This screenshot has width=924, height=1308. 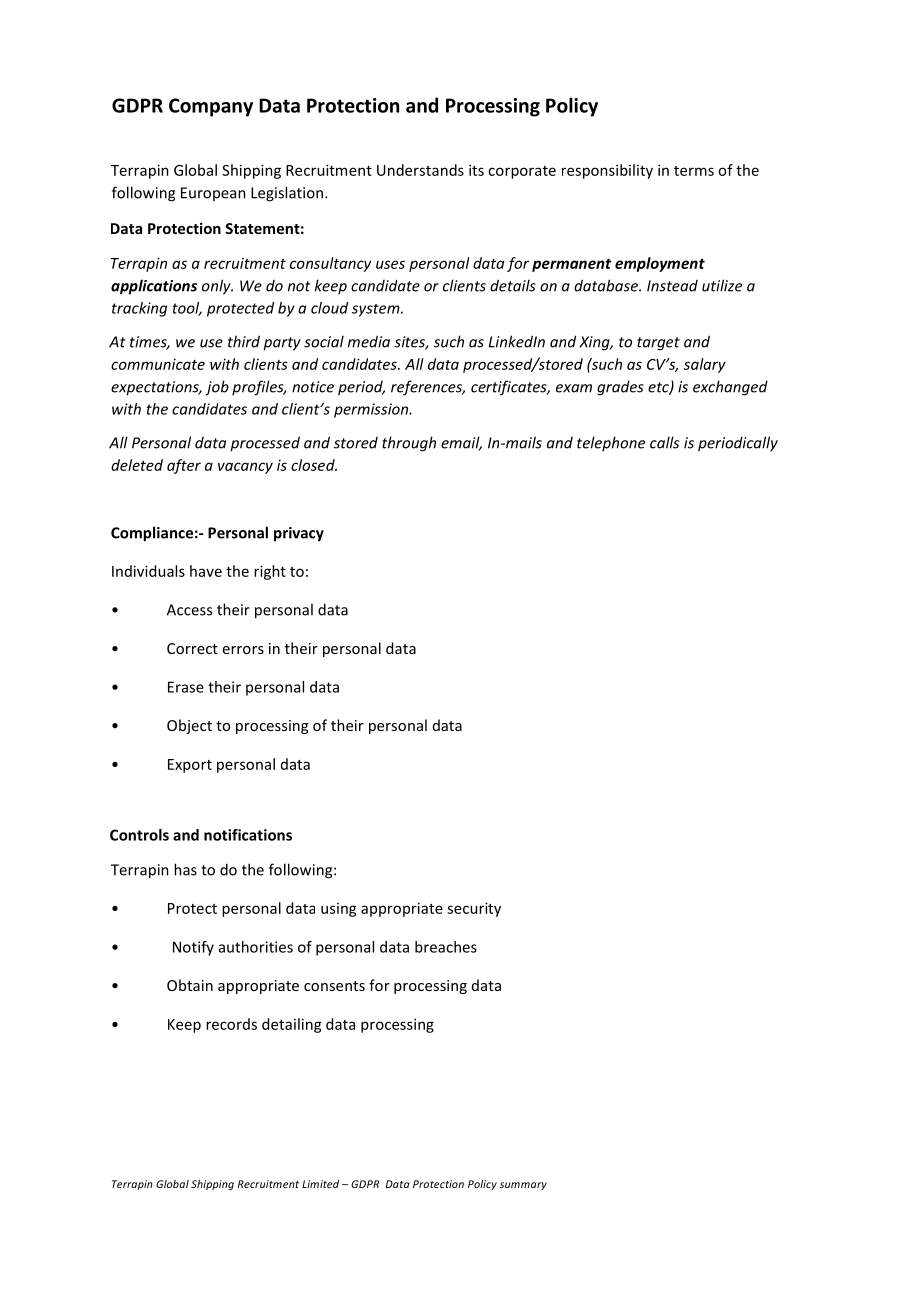 What do you see at coordinates (184, 466) in the screenshot?
I see `after` at bounding box center [184, 466].
